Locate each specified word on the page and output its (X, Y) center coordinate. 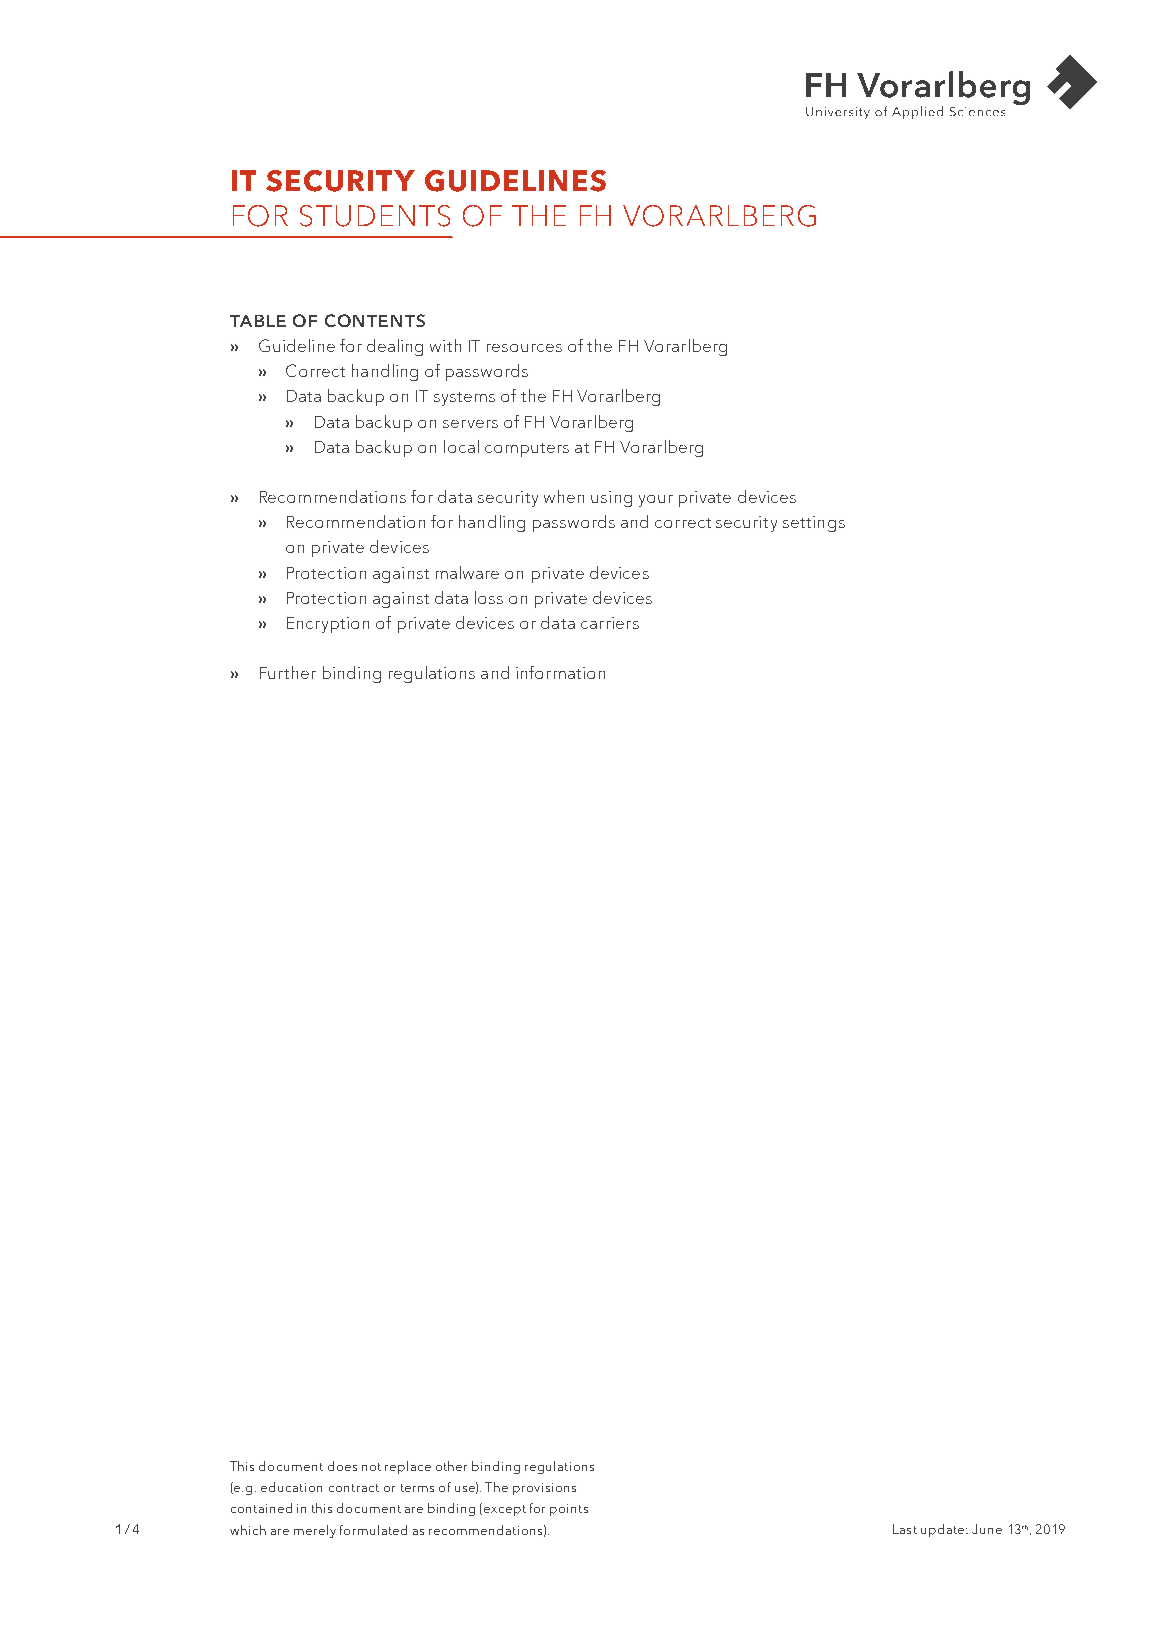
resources (524, 348)
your (656, 501)
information (560, 672)
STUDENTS (375, 216)
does (342, 1466)
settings (814, 524)
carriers (610, 623)
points (569, 1510)
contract (354, 1488)
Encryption (328, 625)
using (611, 499)
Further (288, 672)
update (944, 1530)
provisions (544, 1489)
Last (905, 1529)
